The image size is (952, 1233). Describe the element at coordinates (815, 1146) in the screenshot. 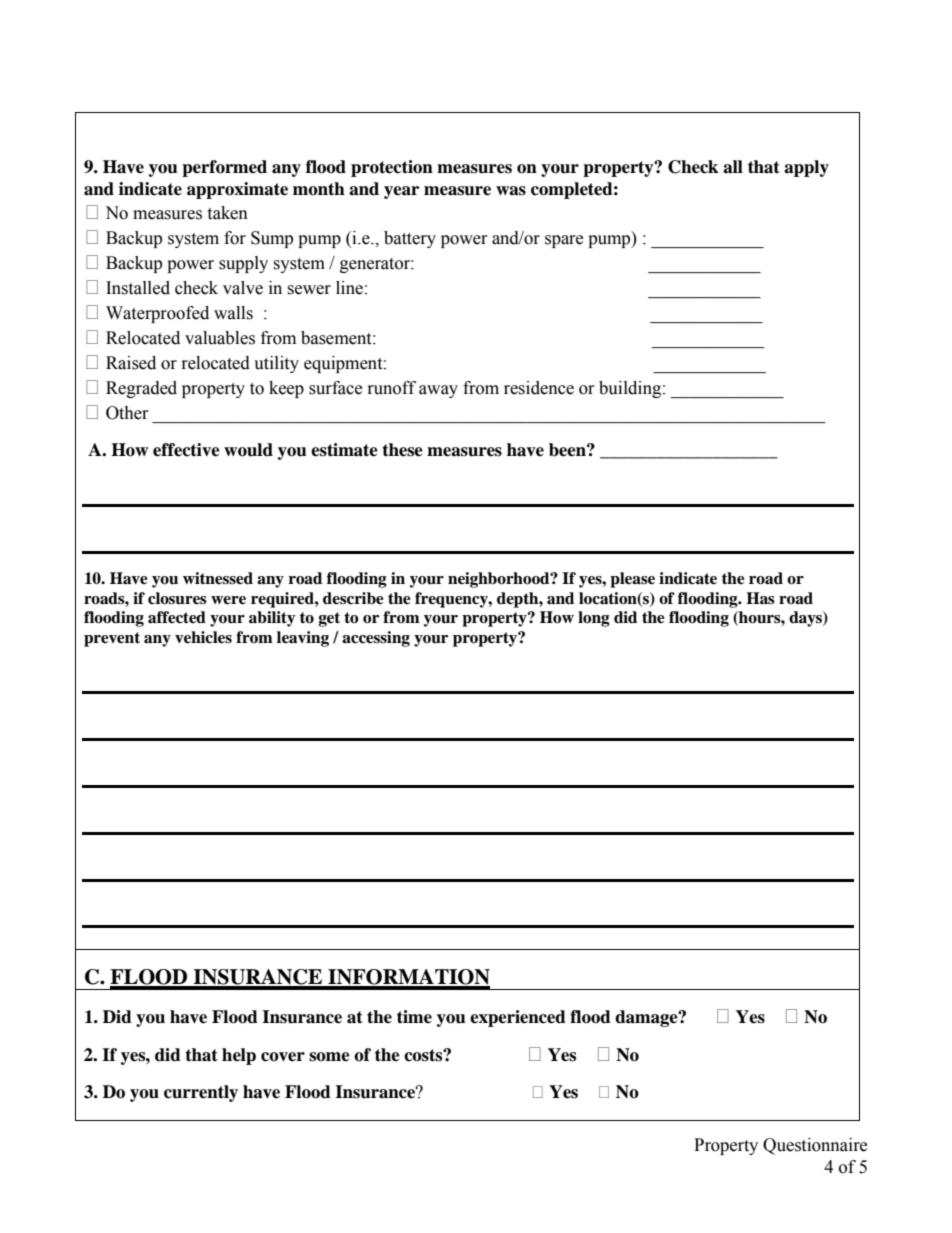

I see `Questionnaire` at that location.
